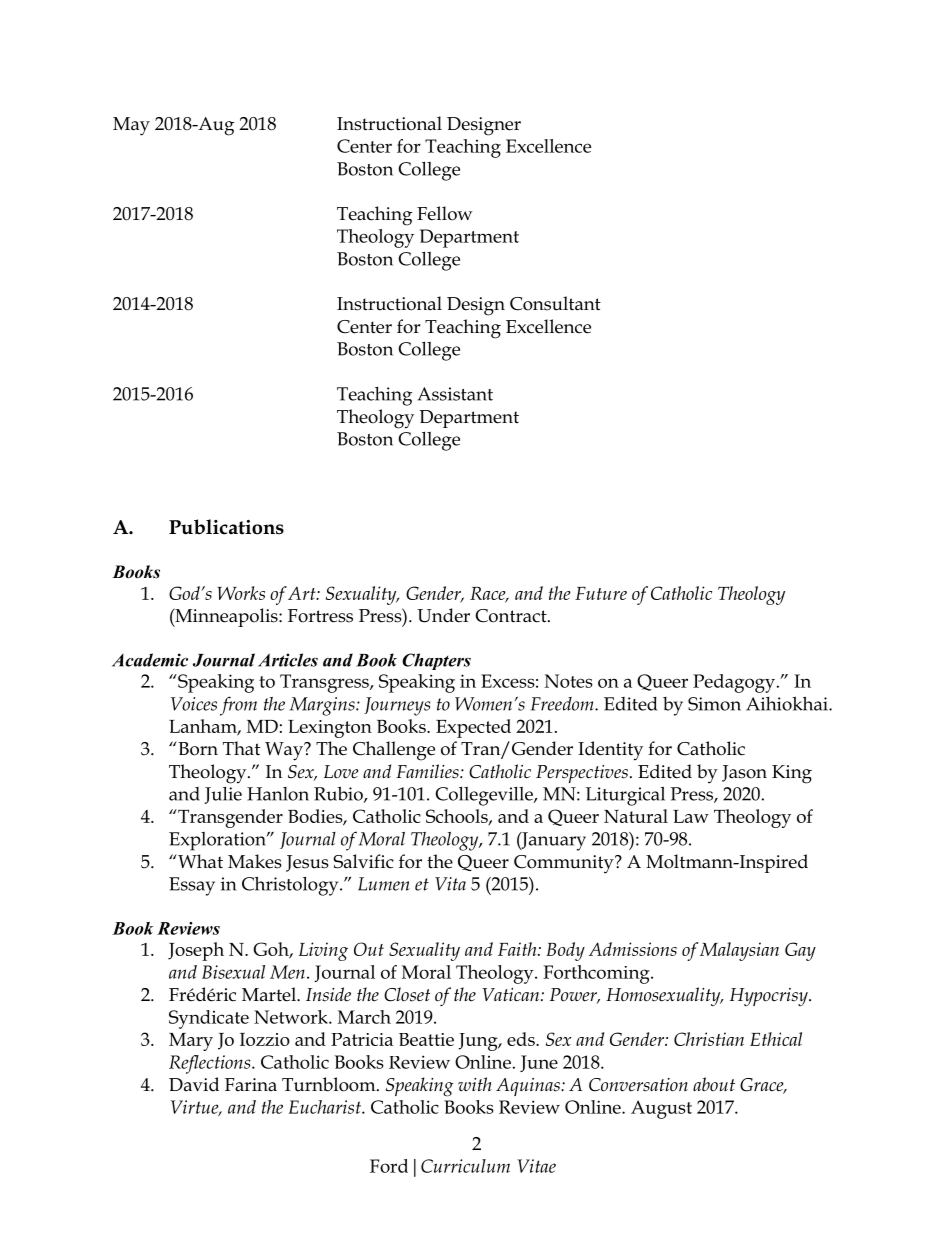 The width and height of the screenshot is (952, 1233). I want to click on Lumen, so click(384, 884).
